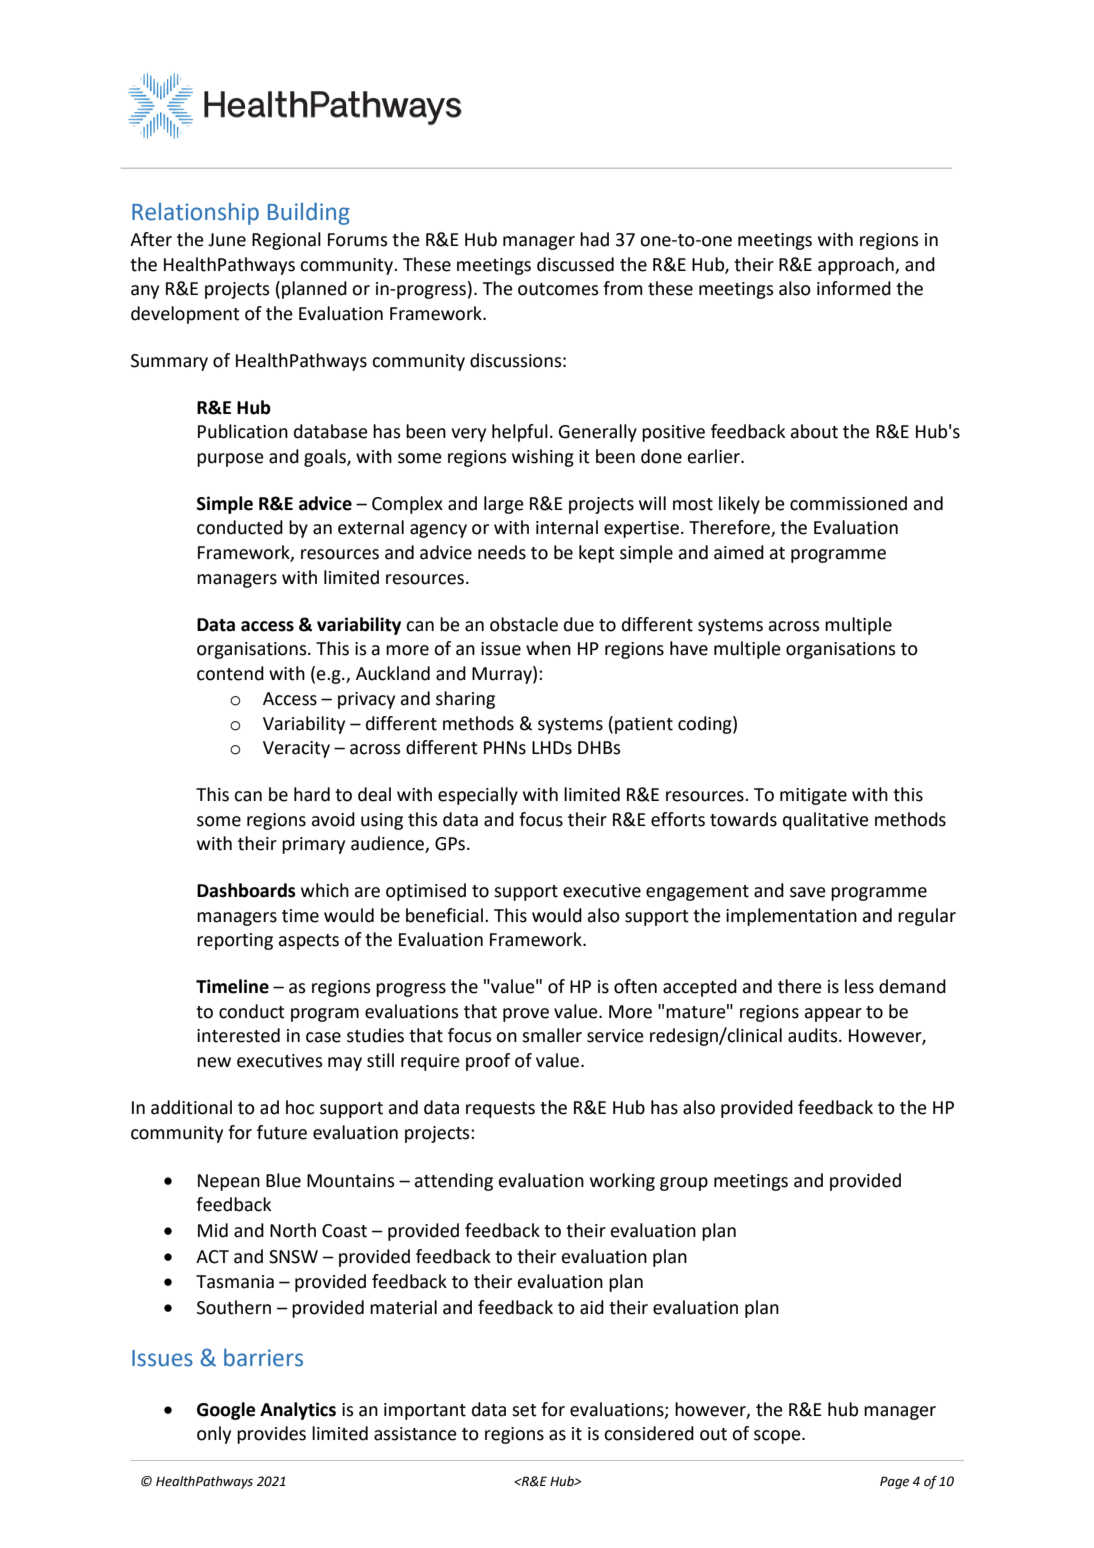  Describe the element at coordinates (282, 1132) in the image. I see `future` at that location.
